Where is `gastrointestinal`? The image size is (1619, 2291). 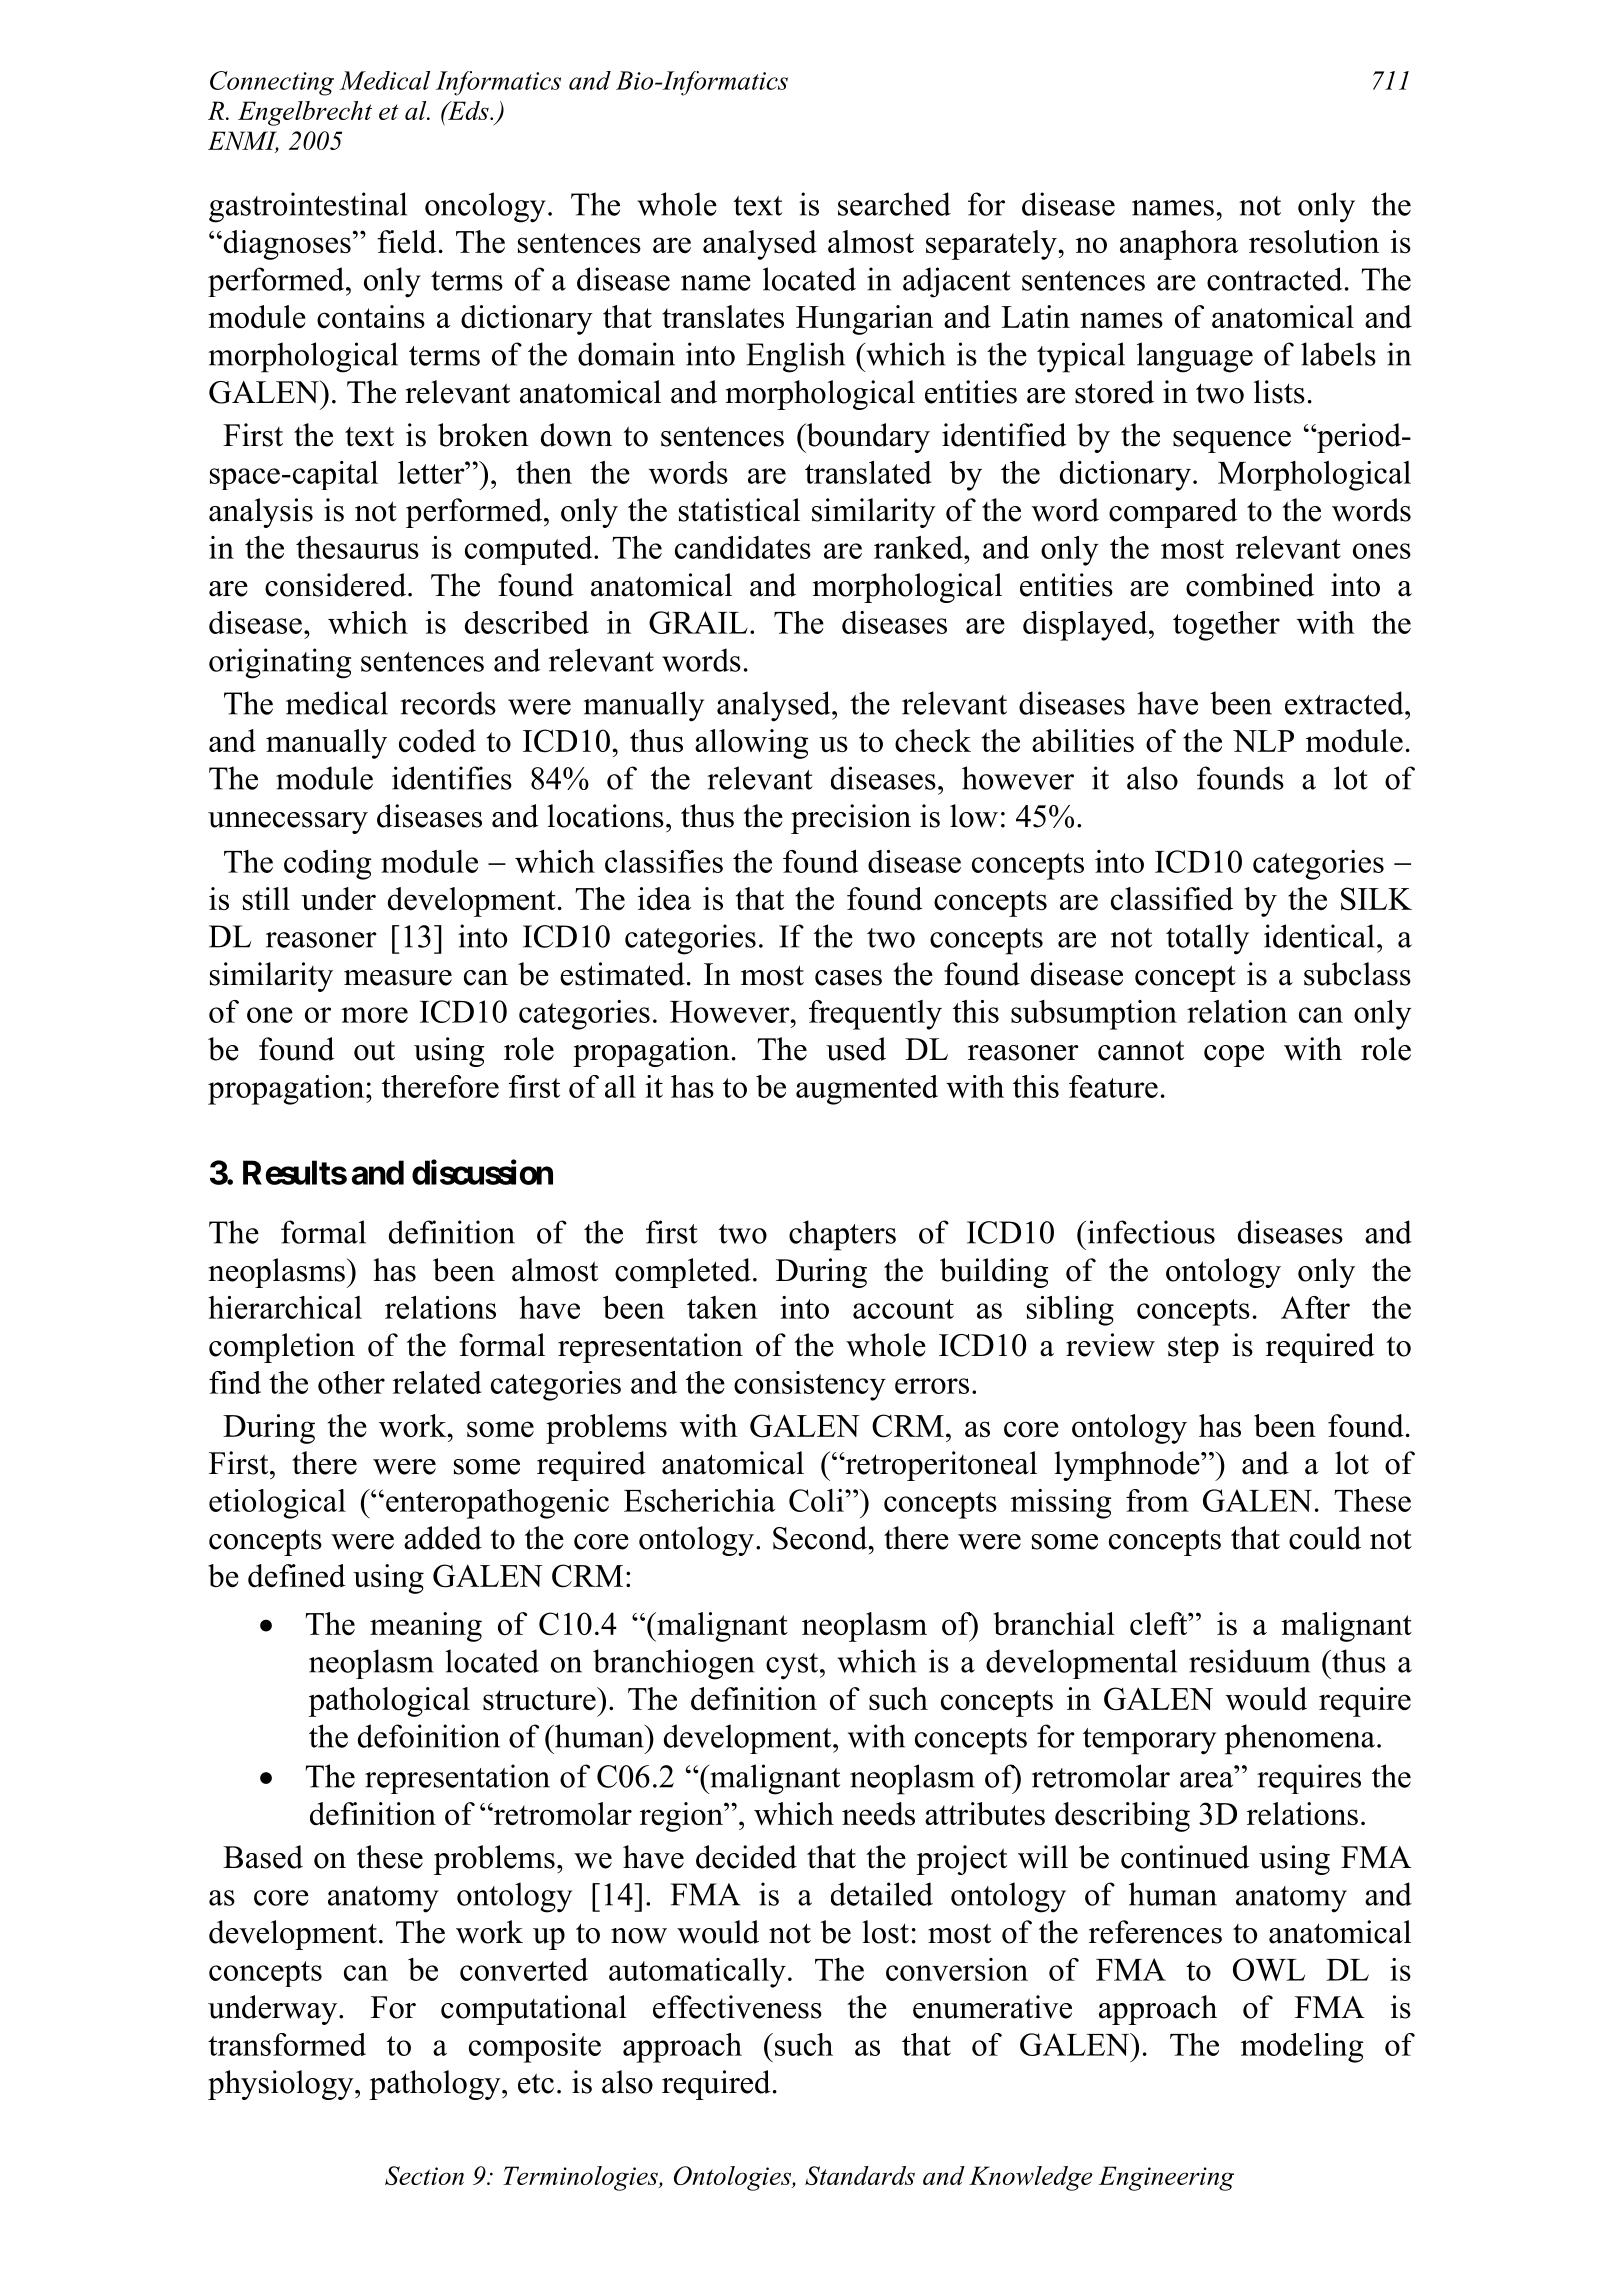
gastrointestinal is located at coordinates (308, 207).
